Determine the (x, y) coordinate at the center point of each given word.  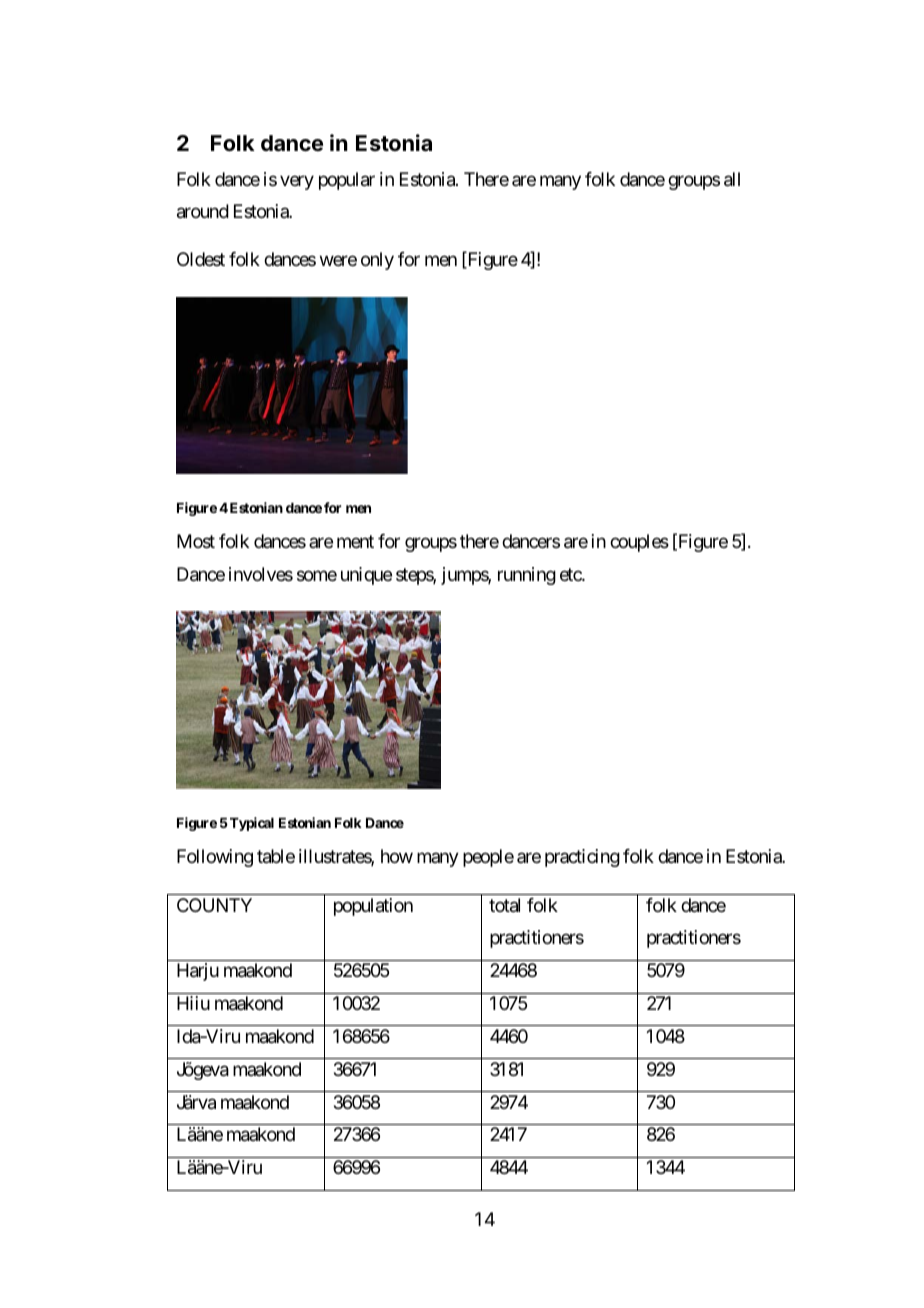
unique (366, 576)
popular (347, 181)
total (504, 905)
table (276, 856)
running (527, 576)
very (297, 182)
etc (571, 574)
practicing (582, 858)
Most (196, 541)
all (732, 179)
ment (355, 542)
